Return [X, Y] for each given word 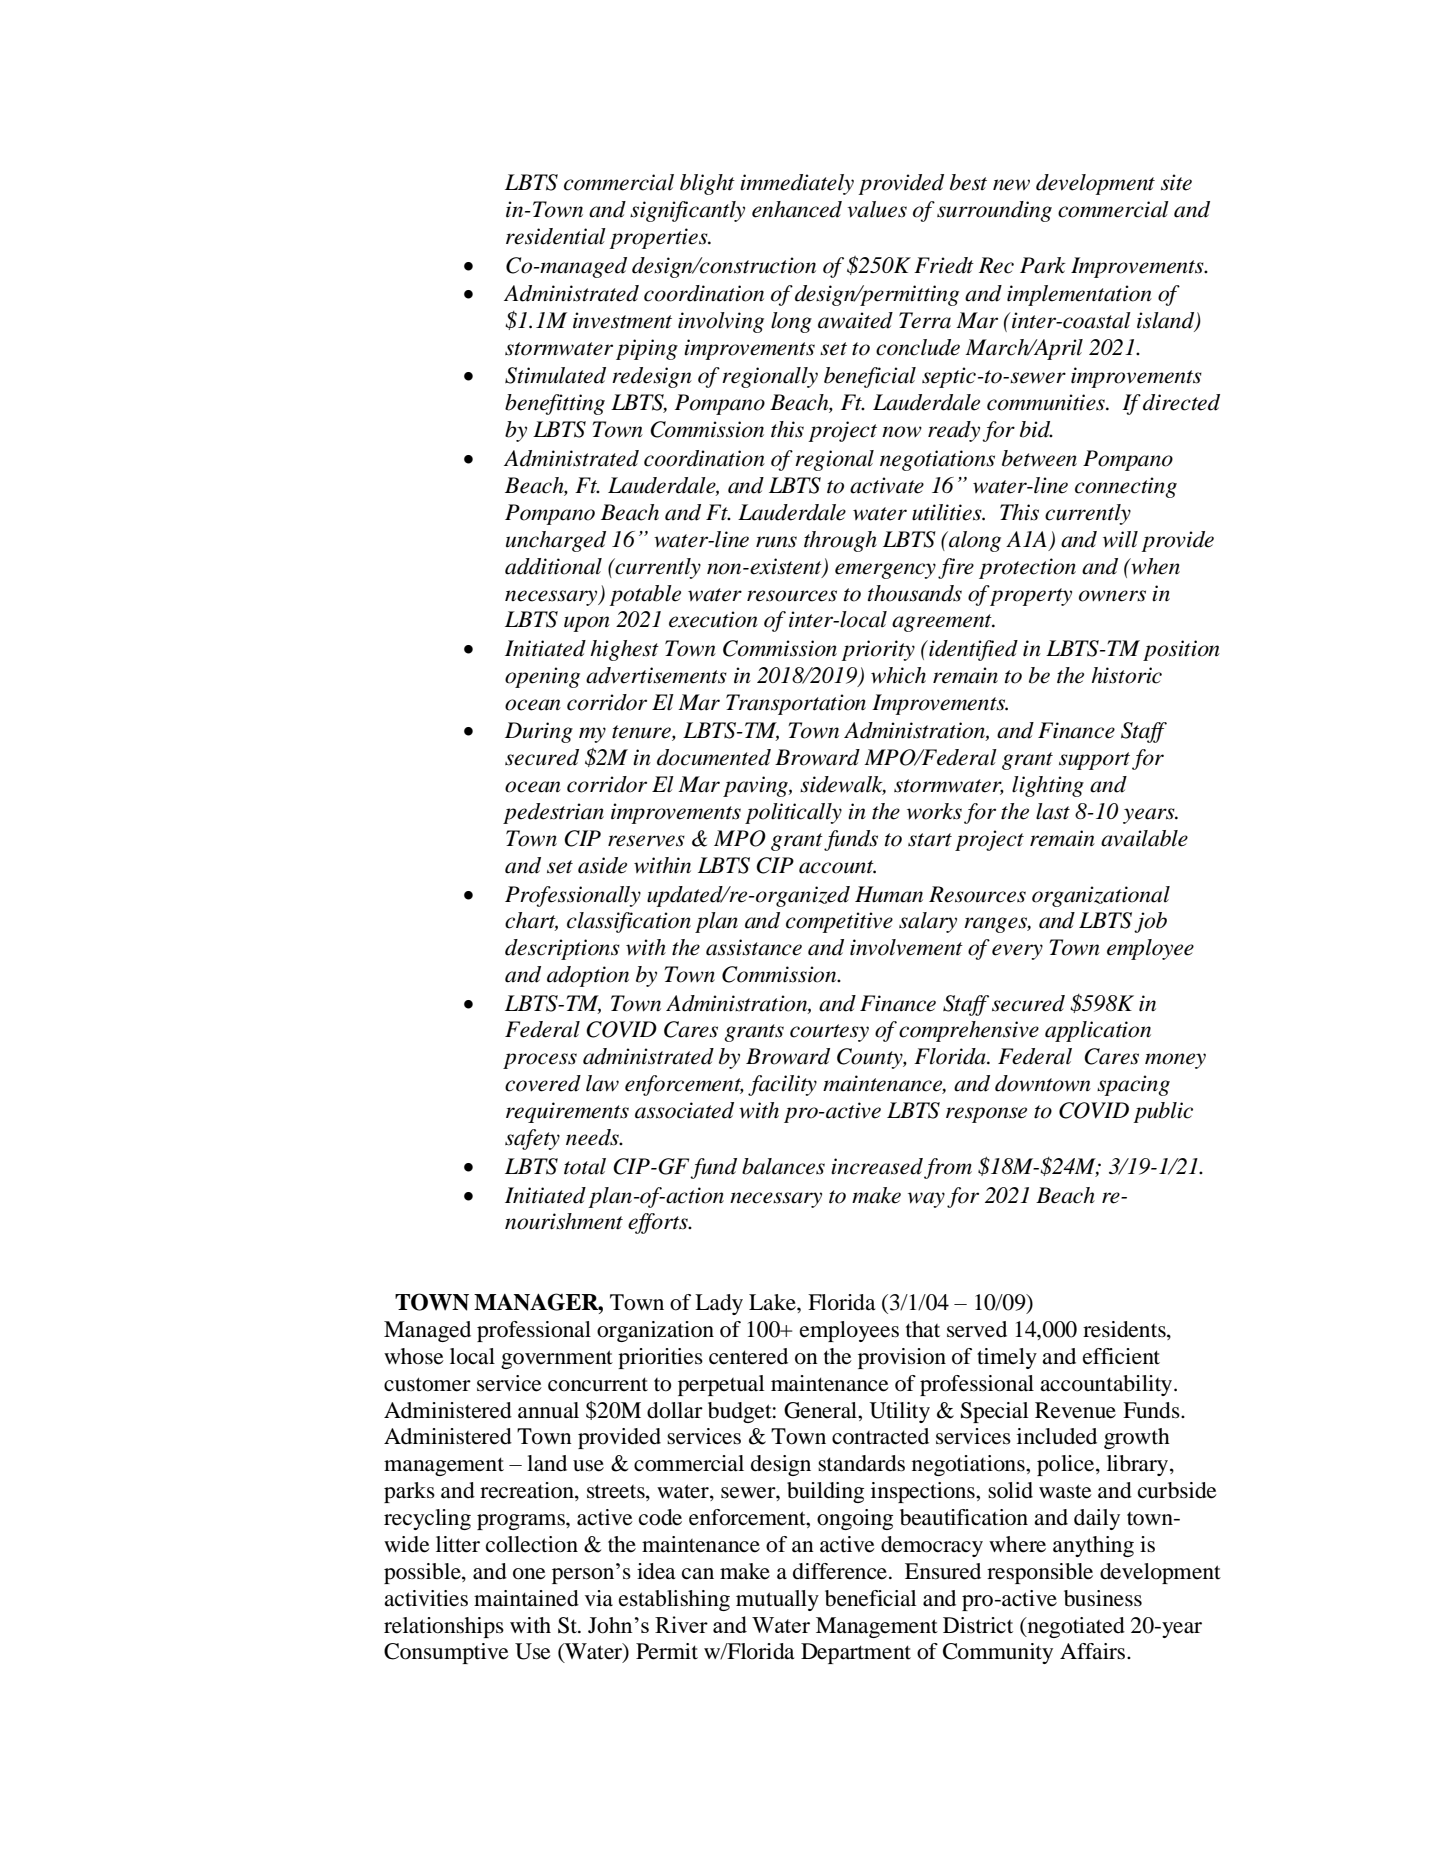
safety [532, 1139]
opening [542, 677]
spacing [1133, 1085]
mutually [777, 1600]
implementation [1079, 295]
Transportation [796, 704]
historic [1126, 675]
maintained [526, 1598]
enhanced [797, 209]
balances [783, 1166]
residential [556, 236]
